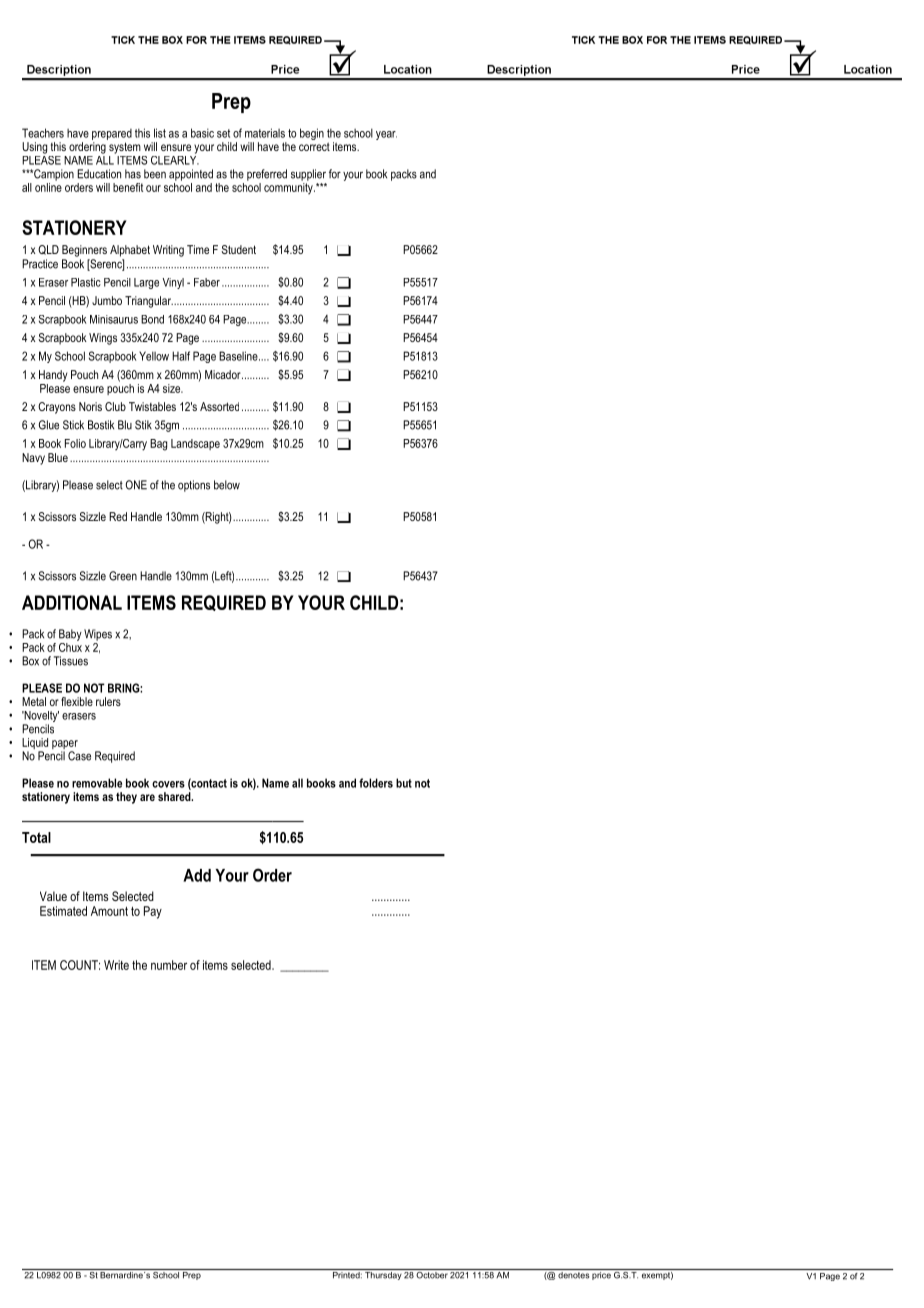  Describe the element at coordinates (116, 965) in the screenshot. I see `Write` at that location.
